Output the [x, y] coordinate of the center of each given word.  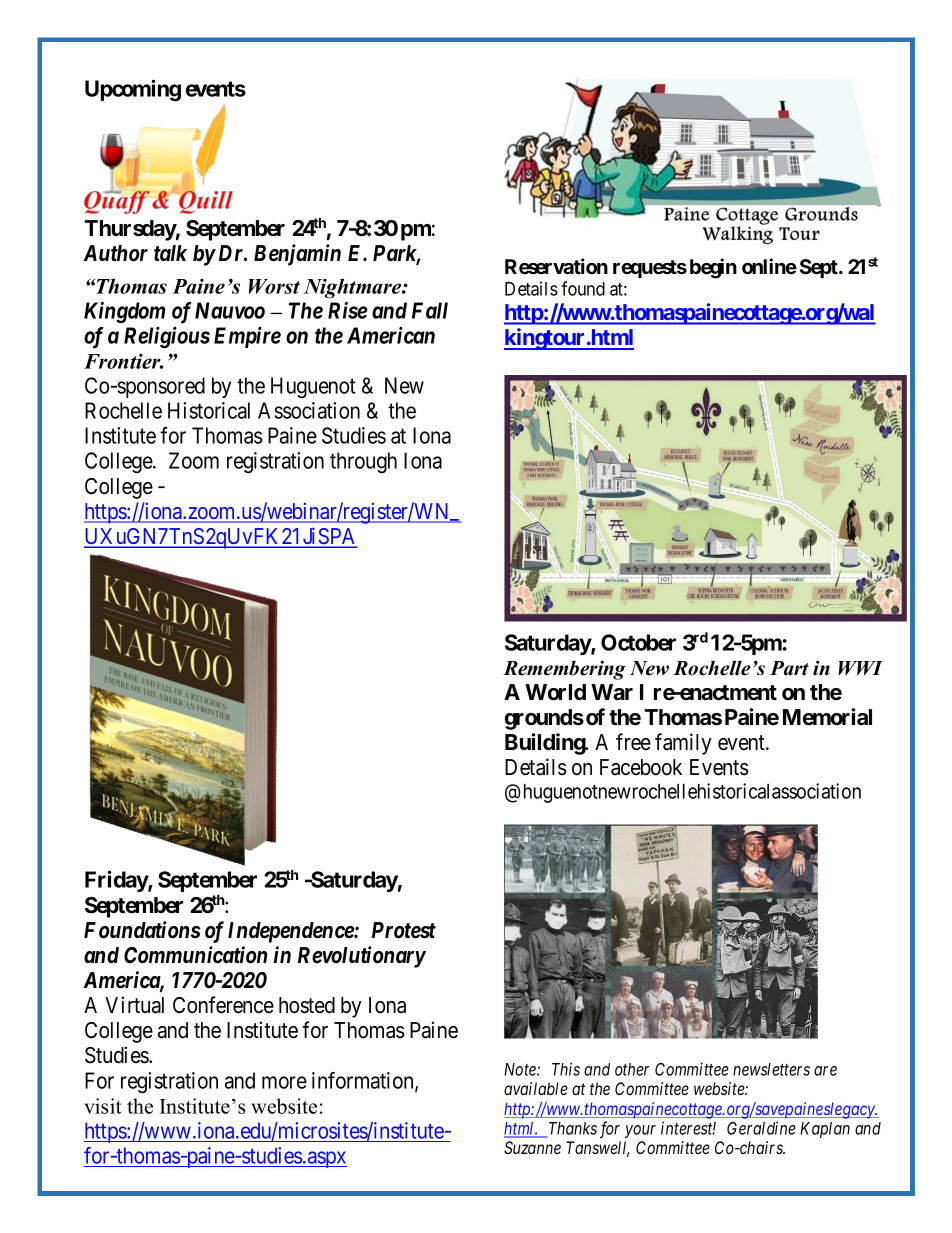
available [536, 1088]
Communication [196, 955]
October [638, 642]
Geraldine [761, 1128]
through [363, 462]
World [555, 692]
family [683, 744]
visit [103, 1106]
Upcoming [133, 90]
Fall [430, 310]
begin [713, 268]
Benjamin [297, 255]
